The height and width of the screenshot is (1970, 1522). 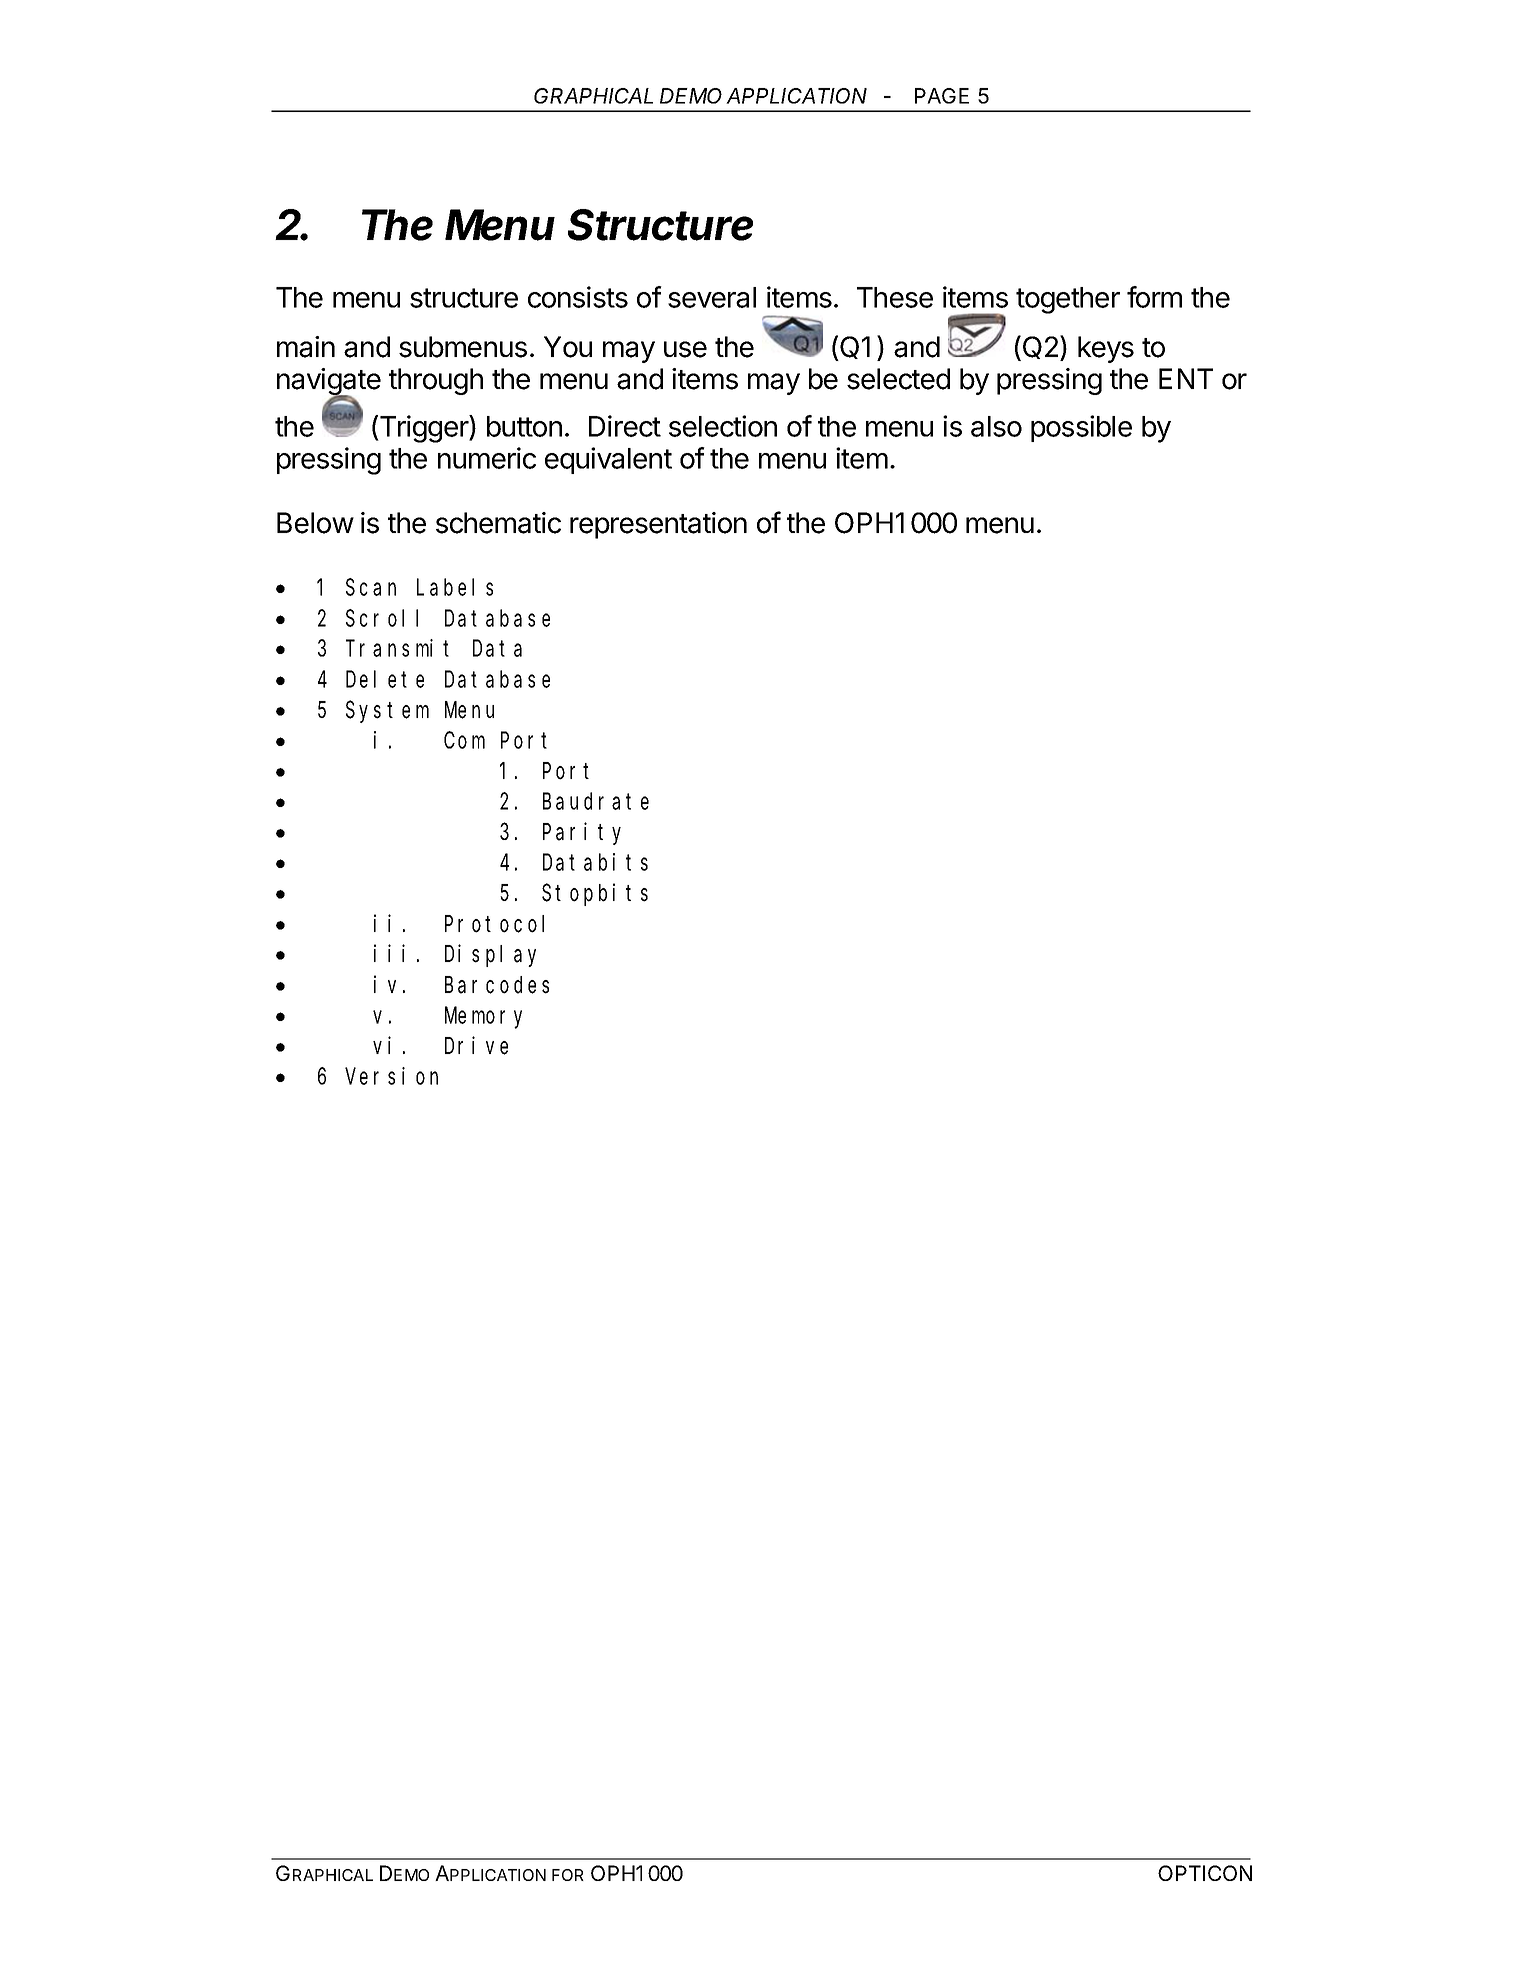 What do you see at coordinates (476, 1045) in the screenshot?
I see `Drive` at bounding box center [476, 1045].
